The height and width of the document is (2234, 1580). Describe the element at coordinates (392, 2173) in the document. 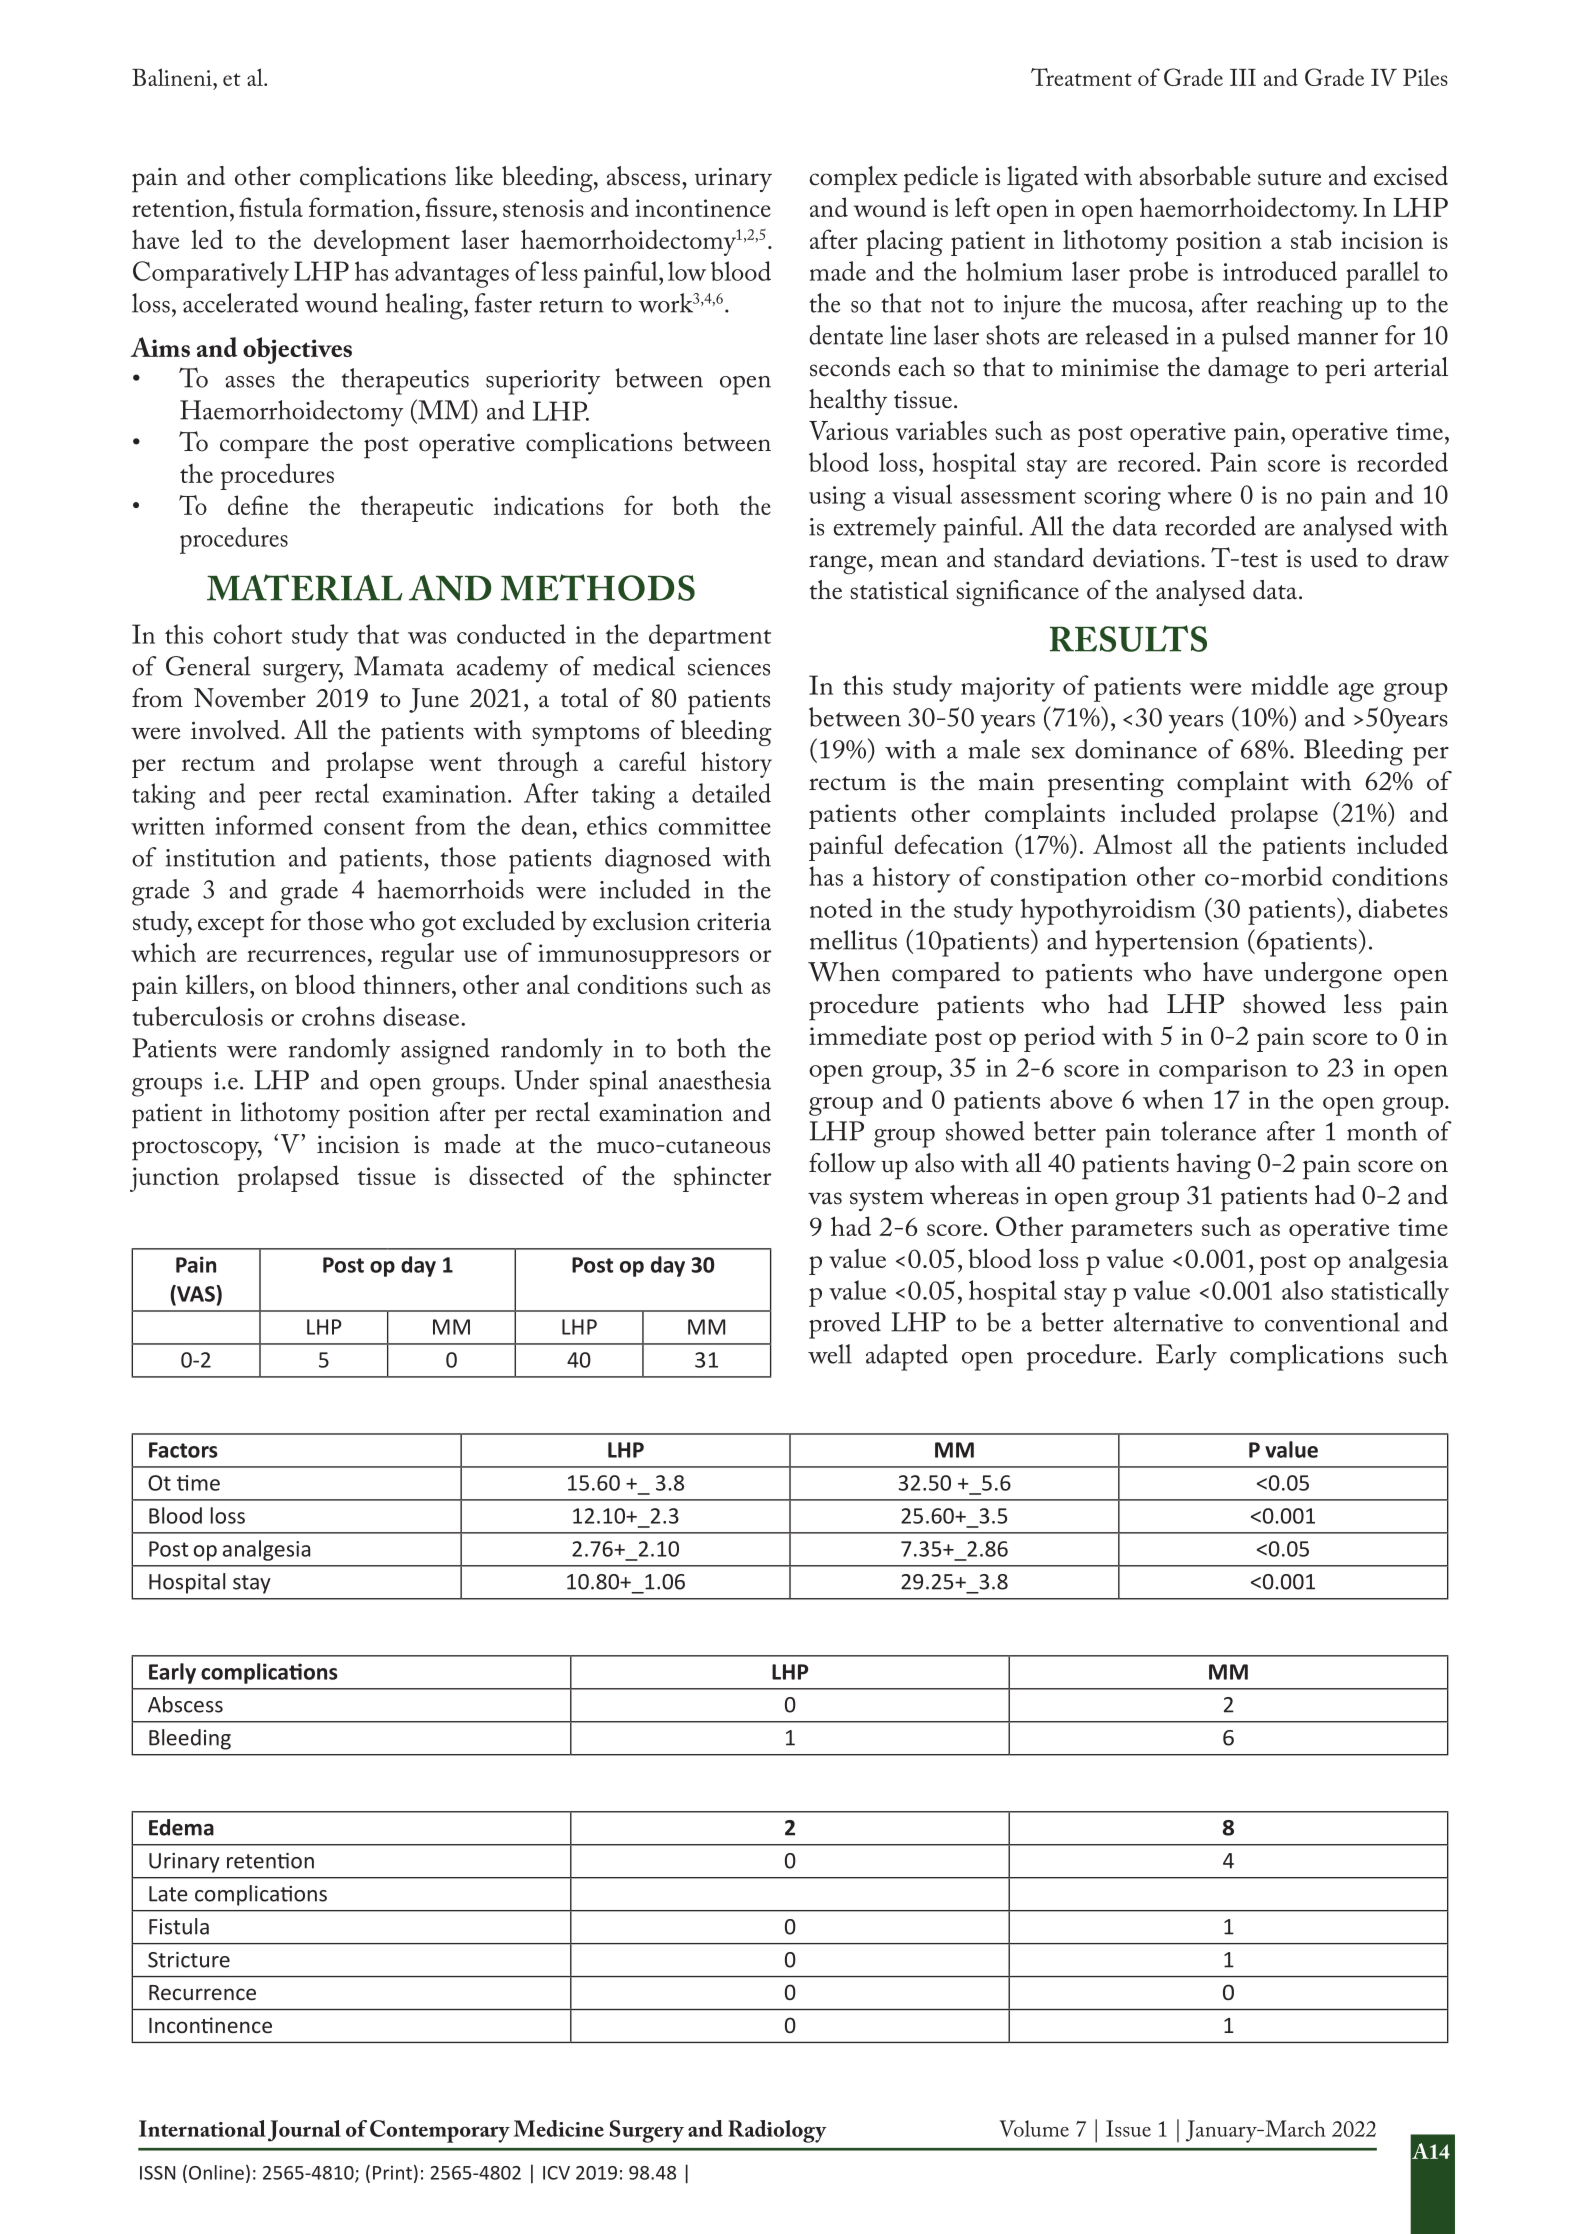

I see `Print` at that location.
